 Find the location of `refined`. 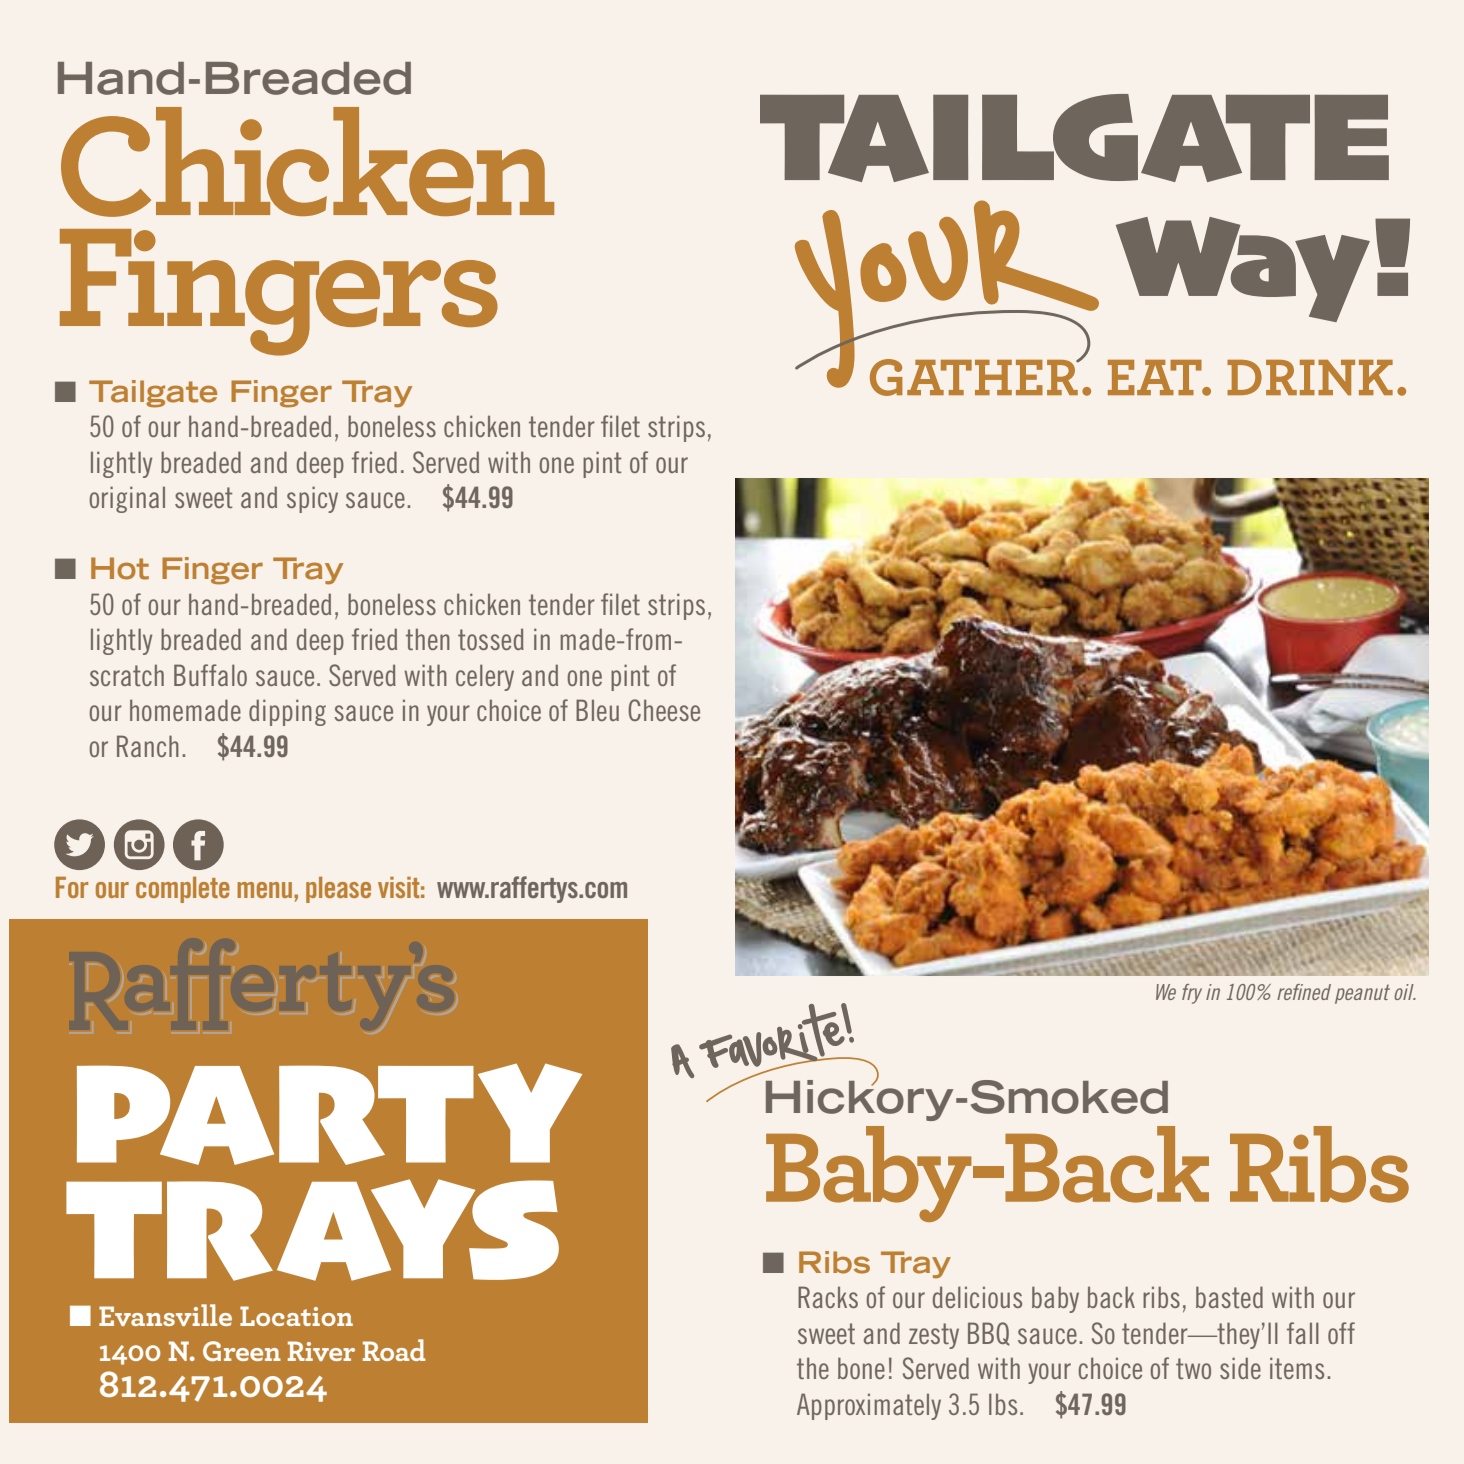

refined is located at coordinates (1304, 992).
